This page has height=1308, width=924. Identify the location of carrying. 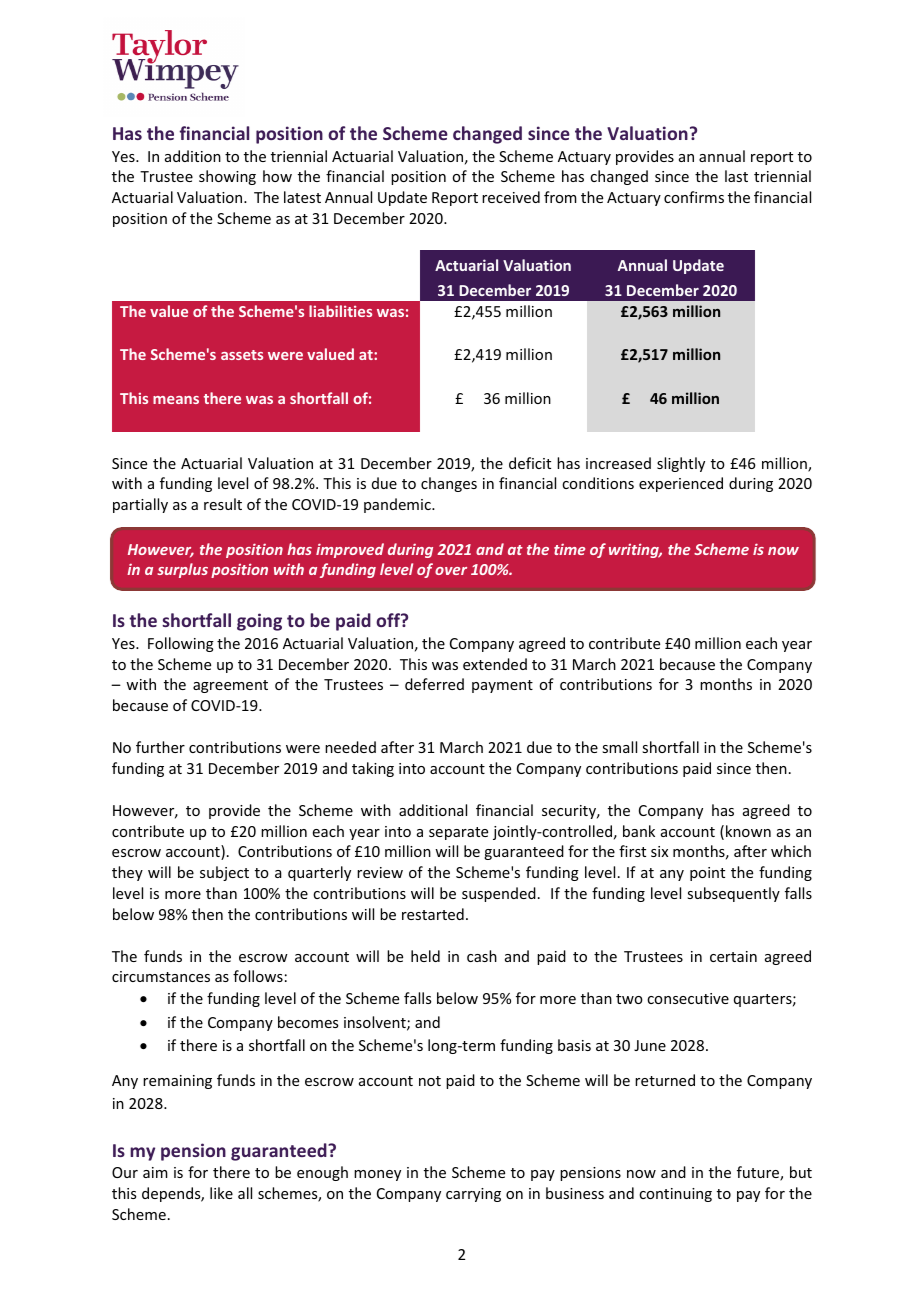
(473, 1195).
